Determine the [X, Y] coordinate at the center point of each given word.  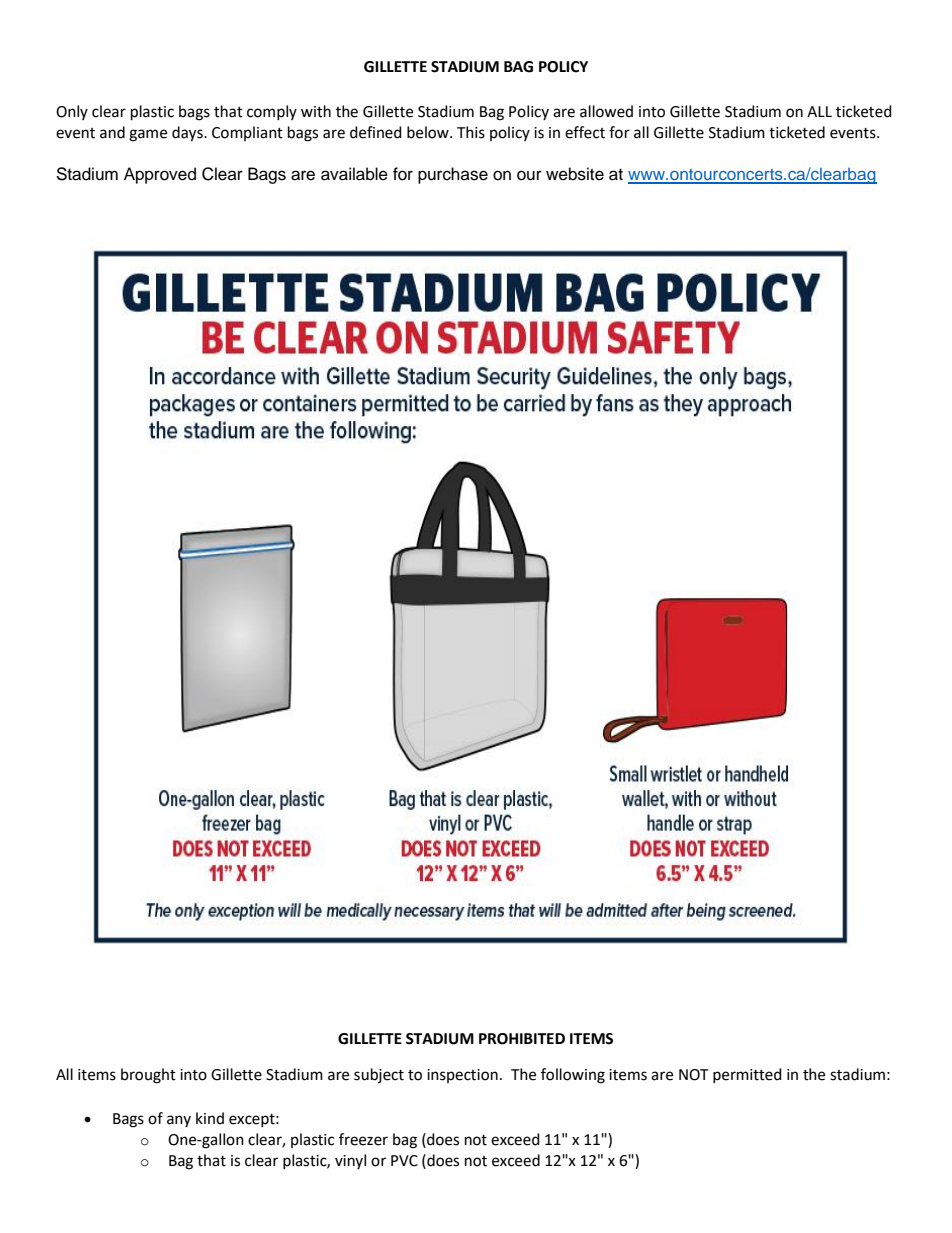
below [429, 132]
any [179, 1121]
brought [148, 1076]
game [148, 135]
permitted [747, 1075]
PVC [404, 1161]
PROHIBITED [522, 1039]
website [575, 174]
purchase [453, 175]
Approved [160, 175]
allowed [606, 111]
